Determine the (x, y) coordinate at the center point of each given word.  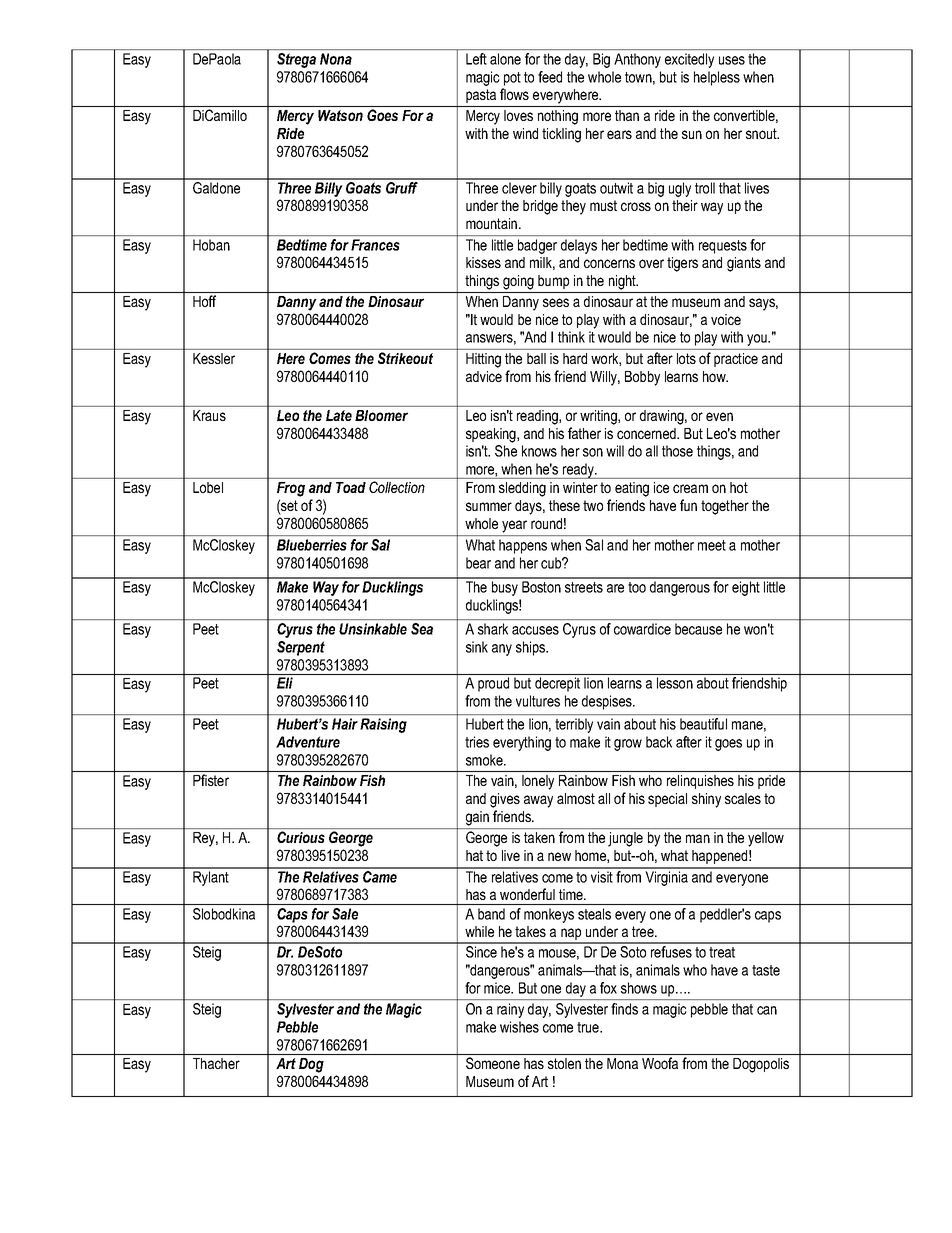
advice (484, 376)
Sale (345, 914)
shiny (706, 800)
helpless (717, 78)
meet (712, 545)
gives (505, 800)
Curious (301, 837)
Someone (493, 1063)
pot (512, 79)
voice (726, 319)
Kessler (214, 358)
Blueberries (312, 545)
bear (478, 563)
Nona (336, 59)
